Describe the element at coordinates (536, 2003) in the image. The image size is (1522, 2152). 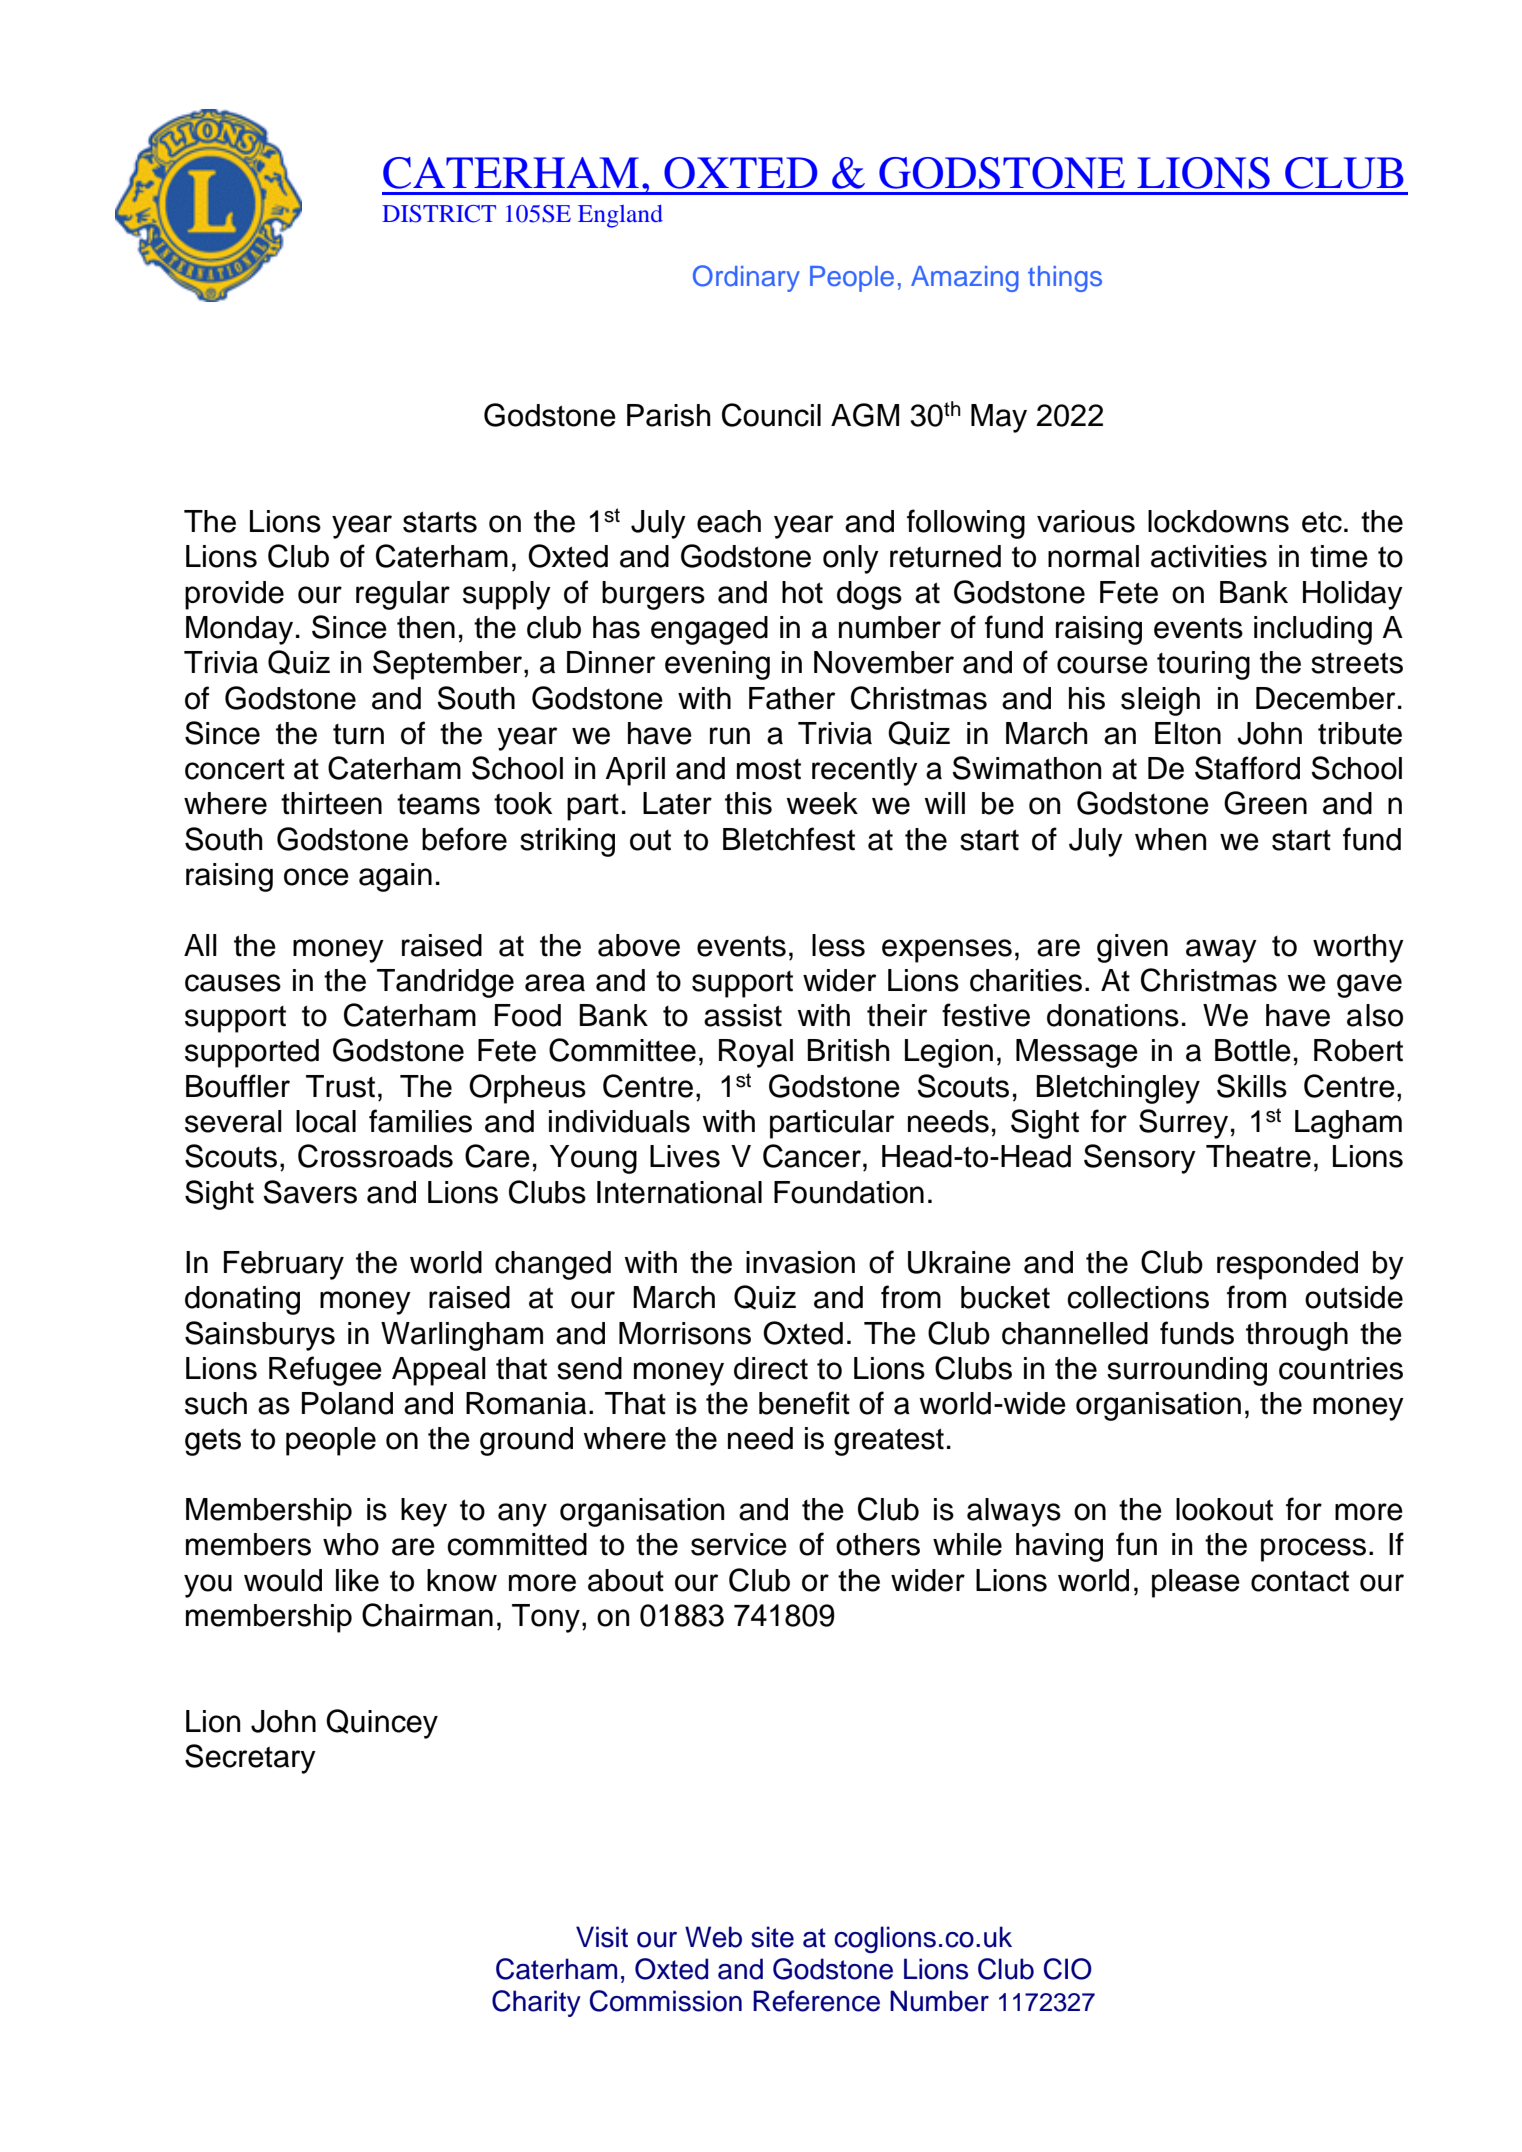
I see `Charity` at that location.
